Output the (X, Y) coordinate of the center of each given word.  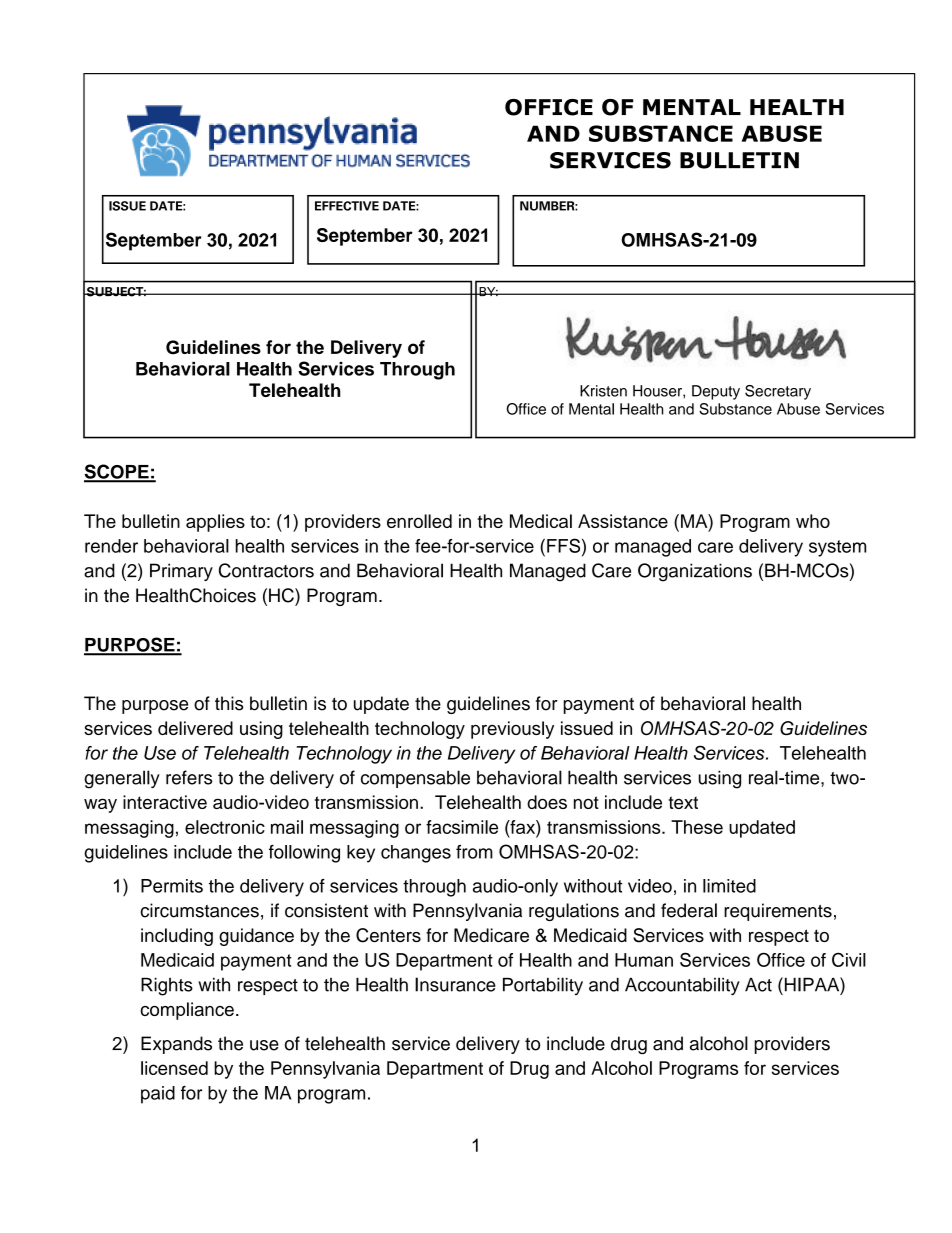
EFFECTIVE (347, 206)
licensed (174, 1068)
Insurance (455, 984)
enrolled (419, 521)
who (813, 521)
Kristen (603, 391)
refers (189, 777)
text (683, 802)
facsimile (462, 827)
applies (215, 523)
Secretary (778, 392)
